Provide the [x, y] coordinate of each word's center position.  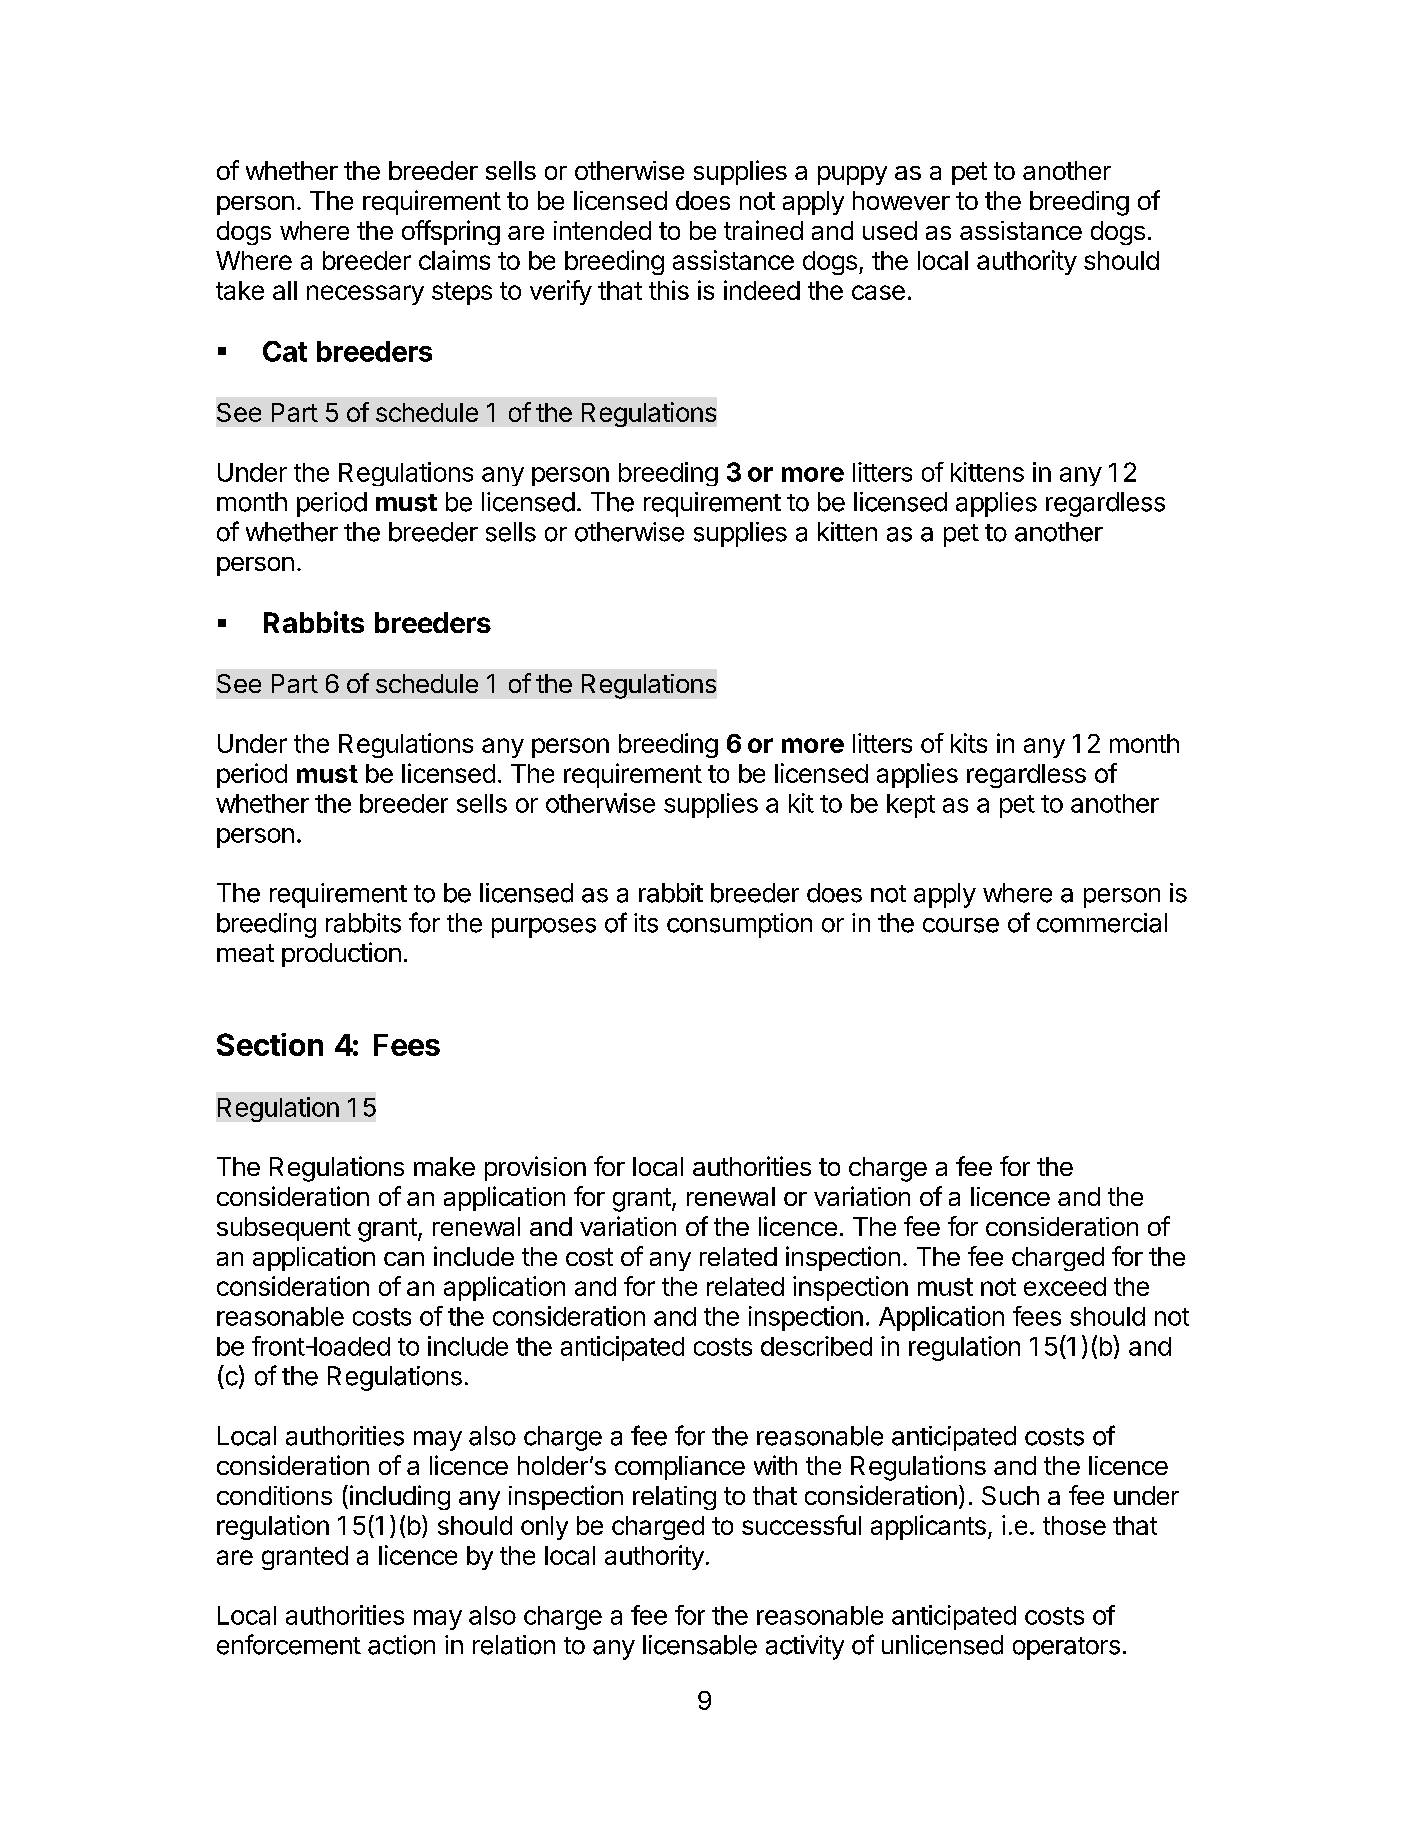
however [901, 200]
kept [911, 806]
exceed [1065, 1286]
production [341, 954]
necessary [365, 295]
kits [969, 743]
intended [602, 230]
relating [674, 1498]
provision [535, 1168]
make [444, 1166]
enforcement [289, 1644]
